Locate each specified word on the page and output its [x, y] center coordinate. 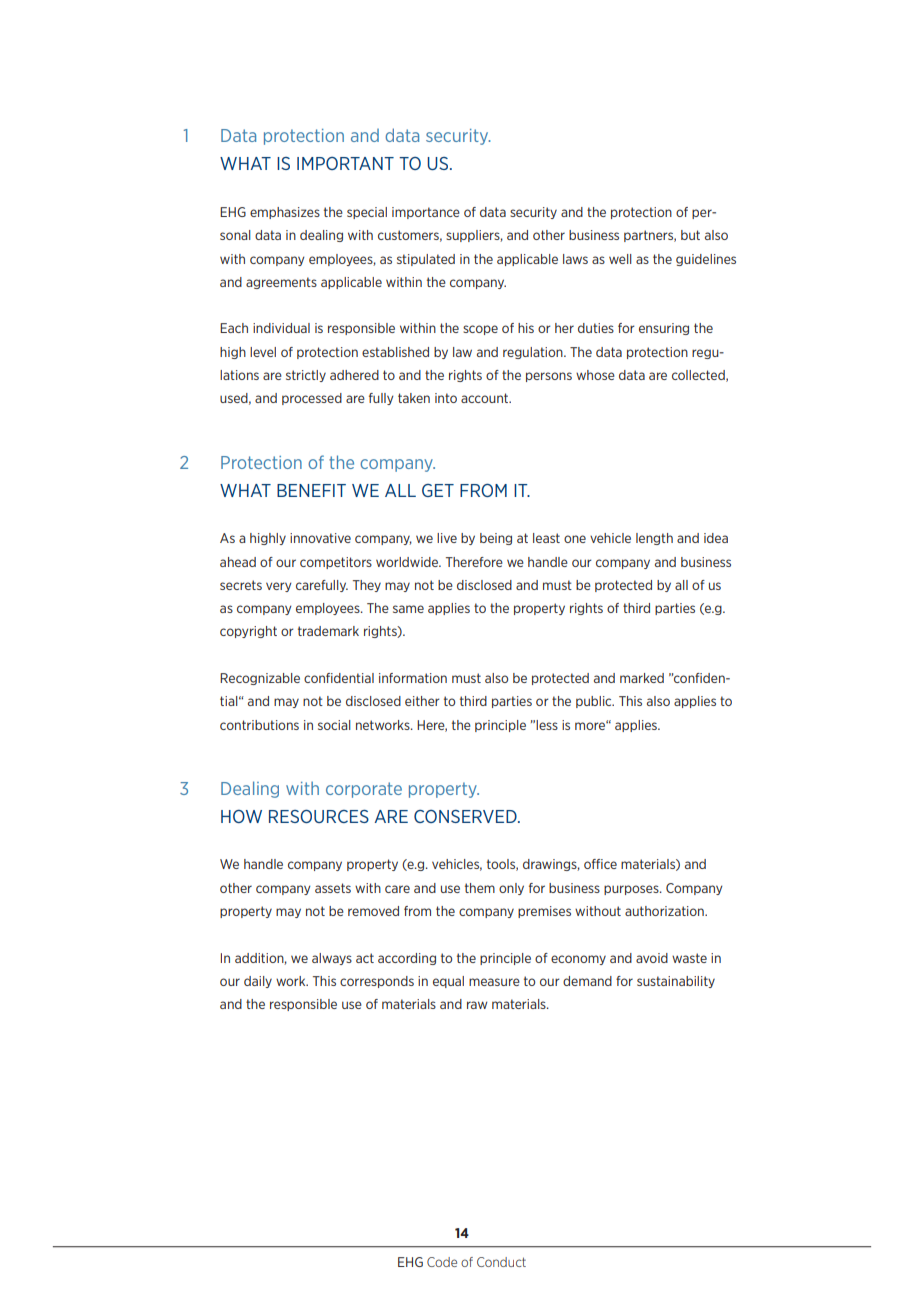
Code [442, 1262]
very [279, 587]
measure [494, 982]
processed [312, 399]
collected [699, 376]
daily [258, 982]
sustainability [676, 982]
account [486, 398]
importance [426, 213]
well [620, 259]
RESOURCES [319, 816]
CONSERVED [466, 816]
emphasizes [285, 213]
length [654, 539]
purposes [632, 890]
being [496, 539]
